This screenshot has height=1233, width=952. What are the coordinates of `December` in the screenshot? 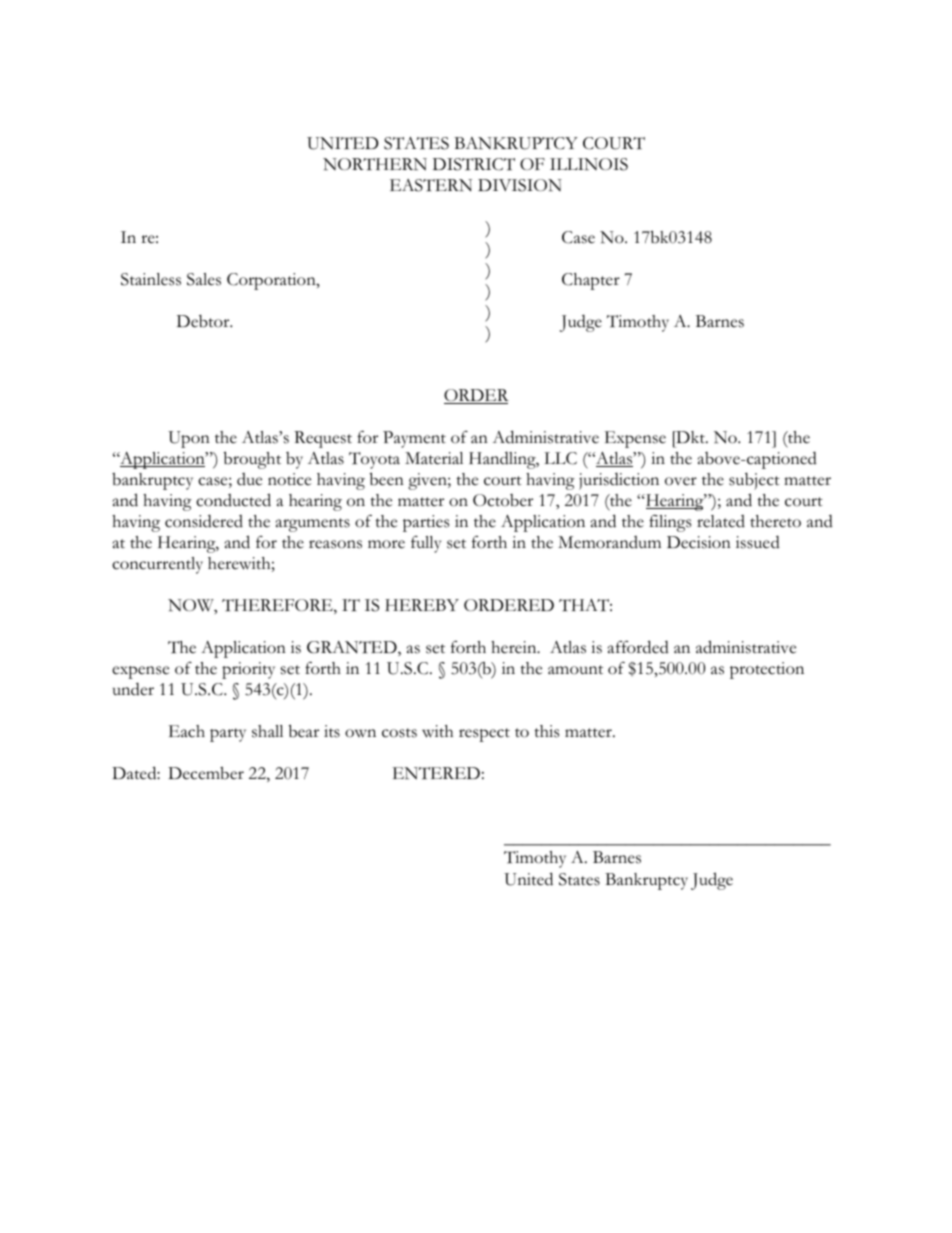 It's located at (206, 773).
